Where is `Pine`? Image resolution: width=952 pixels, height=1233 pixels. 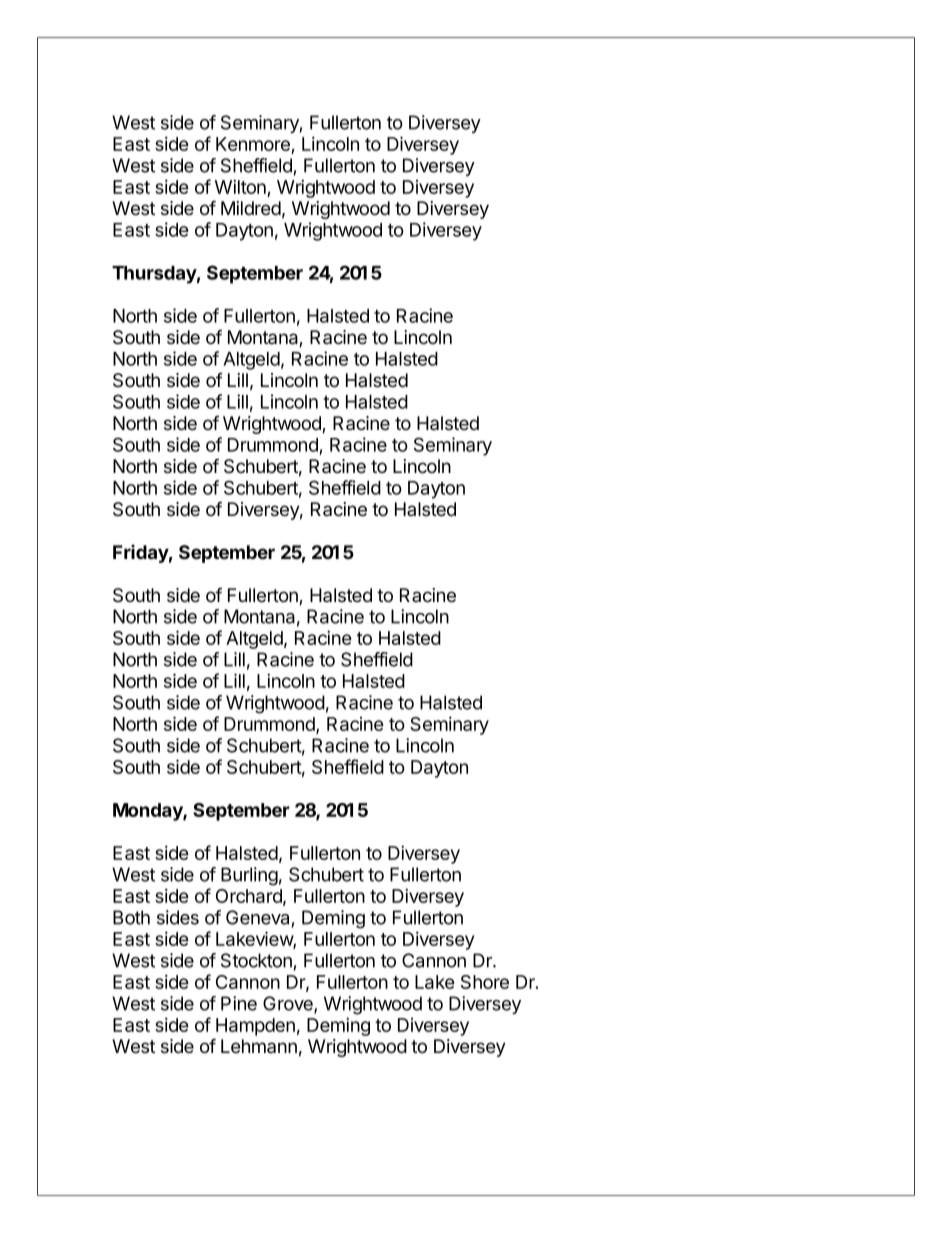
Pine is located at coordinates (239, 1003).
